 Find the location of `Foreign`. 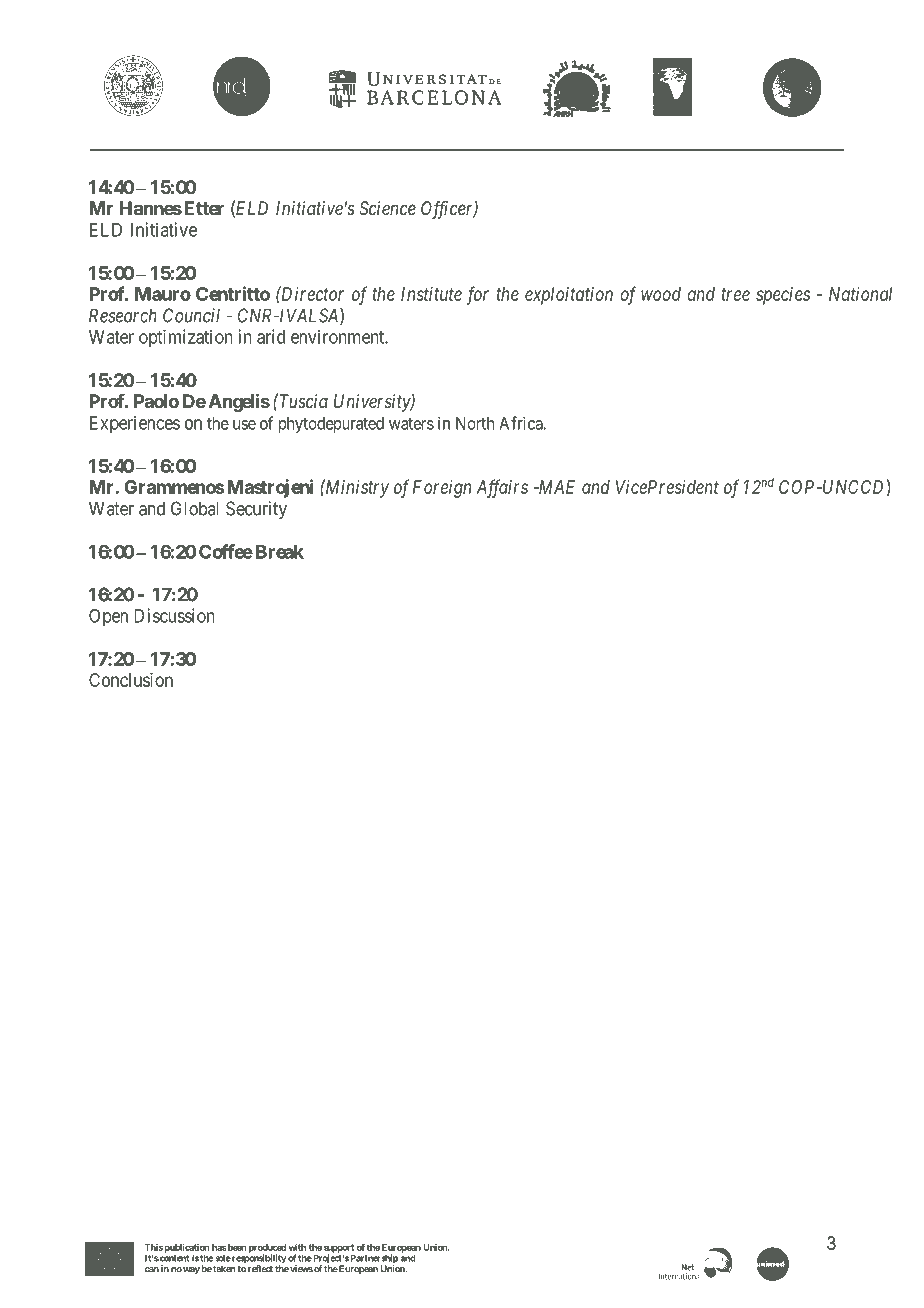

Foreign is located at coordinates (442, 489).
